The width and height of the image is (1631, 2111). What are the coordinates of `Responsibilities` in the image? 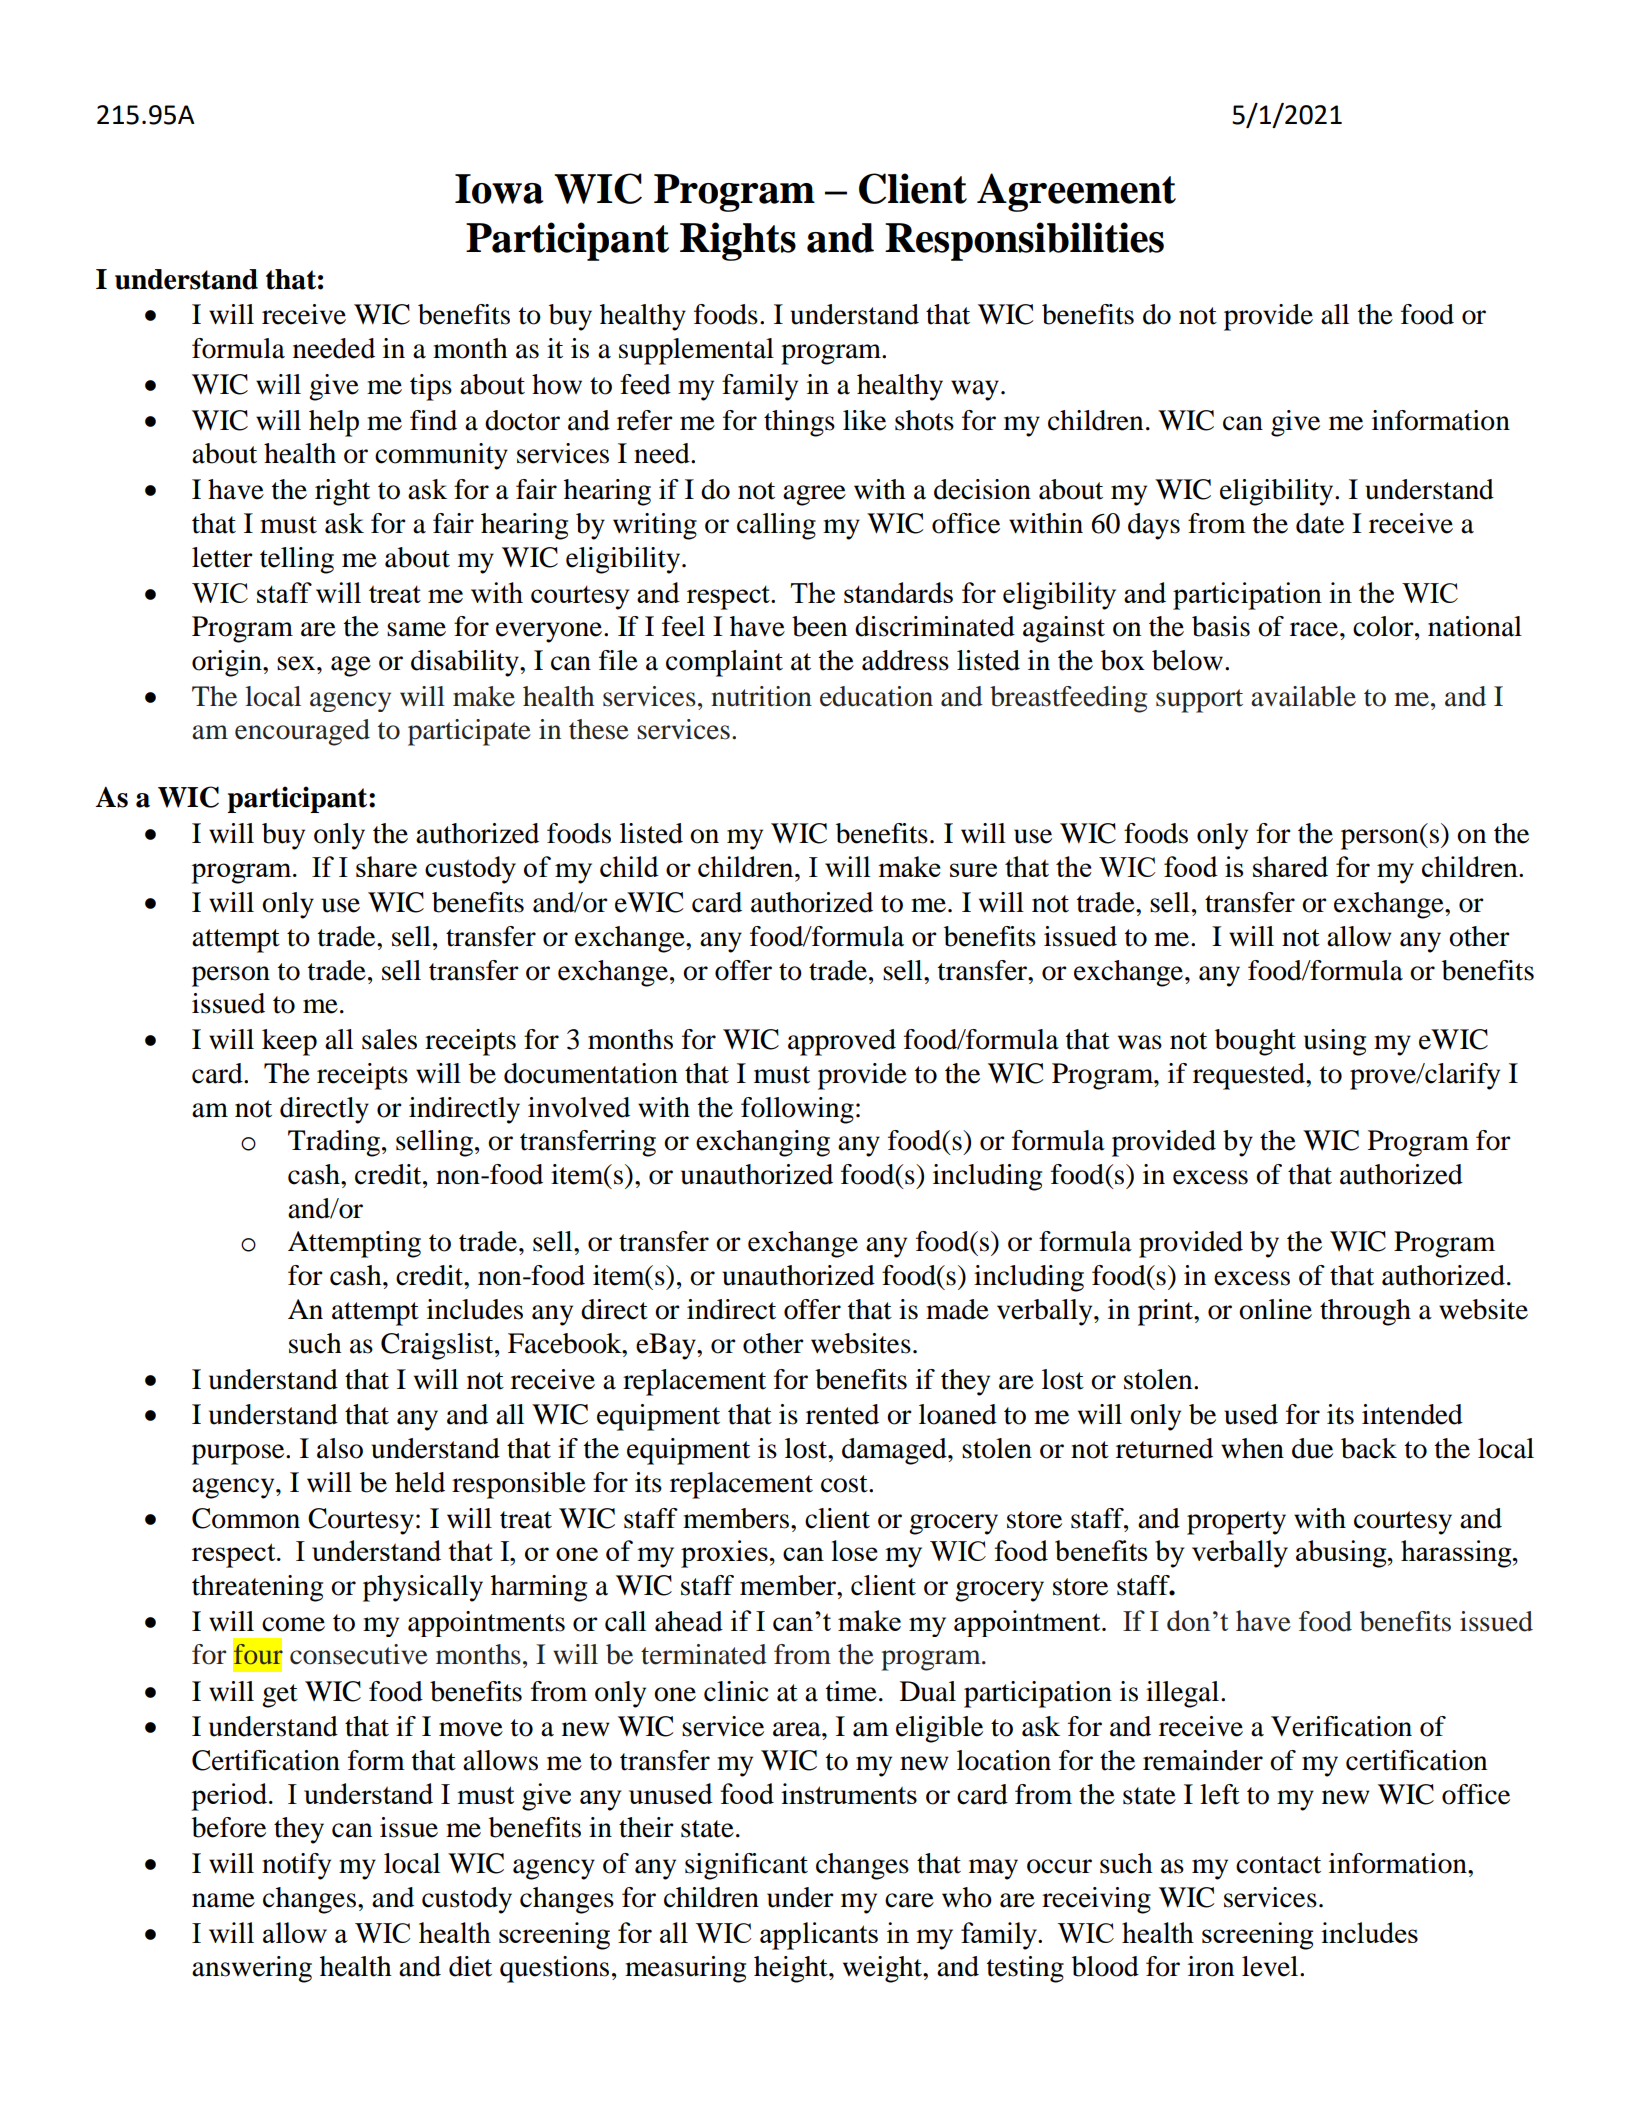 It's located at (1024, 241).
